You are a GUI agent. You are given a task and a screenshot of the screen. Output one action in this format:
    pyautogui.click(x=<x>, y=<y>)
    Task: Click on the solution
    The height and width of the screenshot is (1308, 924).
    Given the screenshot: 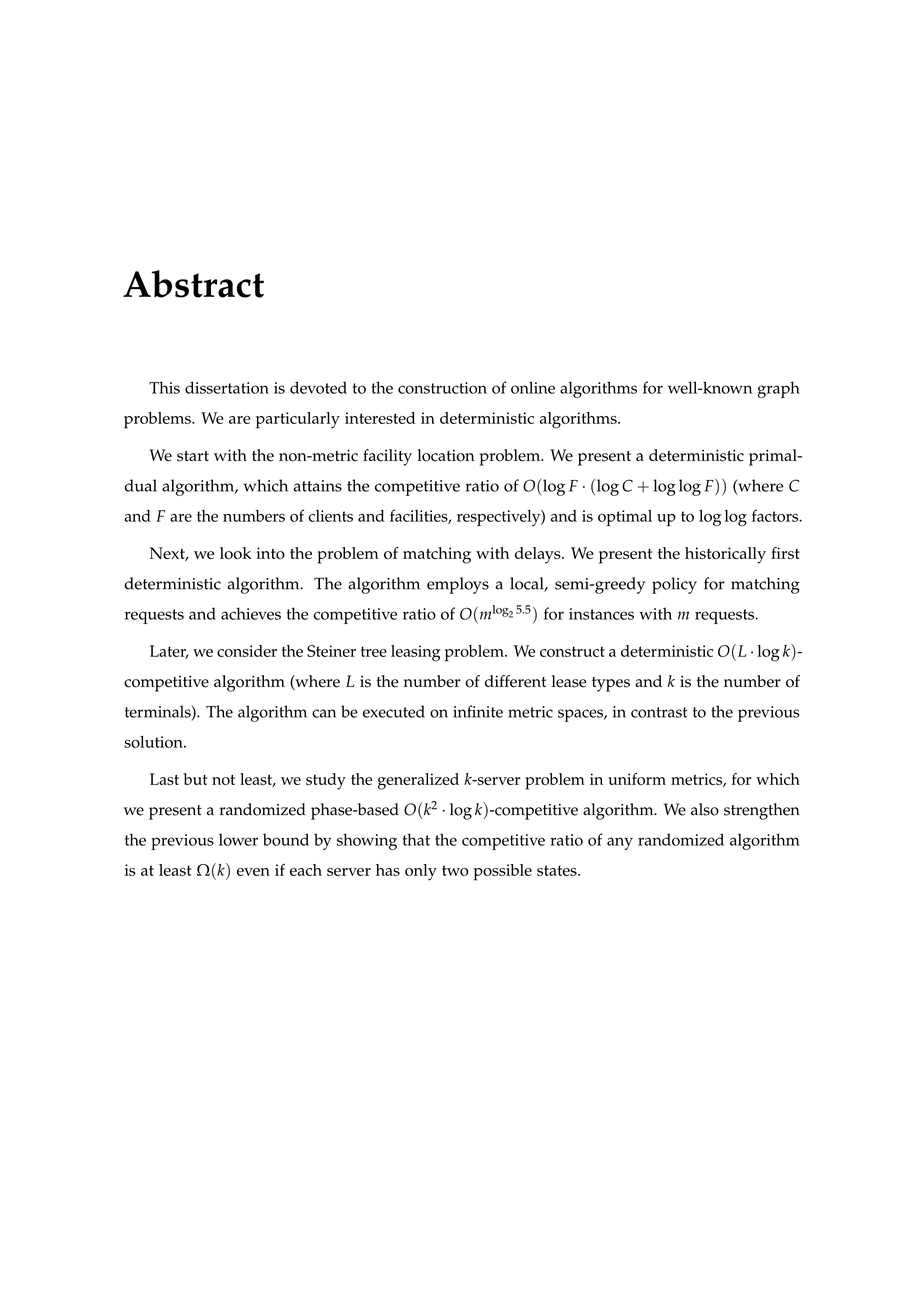 What is the action you would take?
    pyautogui.click(x=154, y=742)
